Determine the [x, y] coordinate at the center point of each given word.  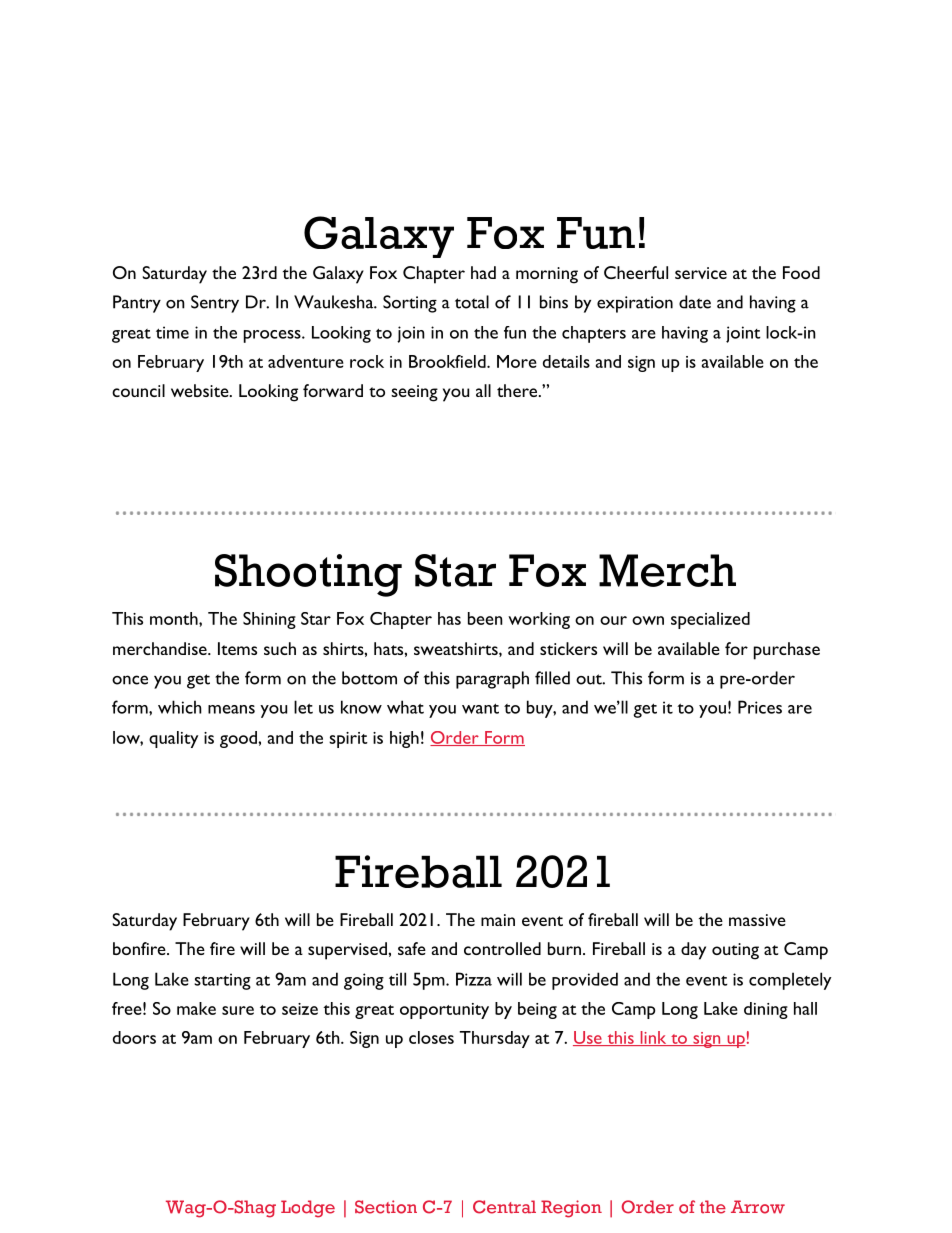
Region [571, 1209]
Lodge [308, 1209]
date [695, 302]
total [472, 302]
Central [504, 1207]
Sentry [215, 304]
